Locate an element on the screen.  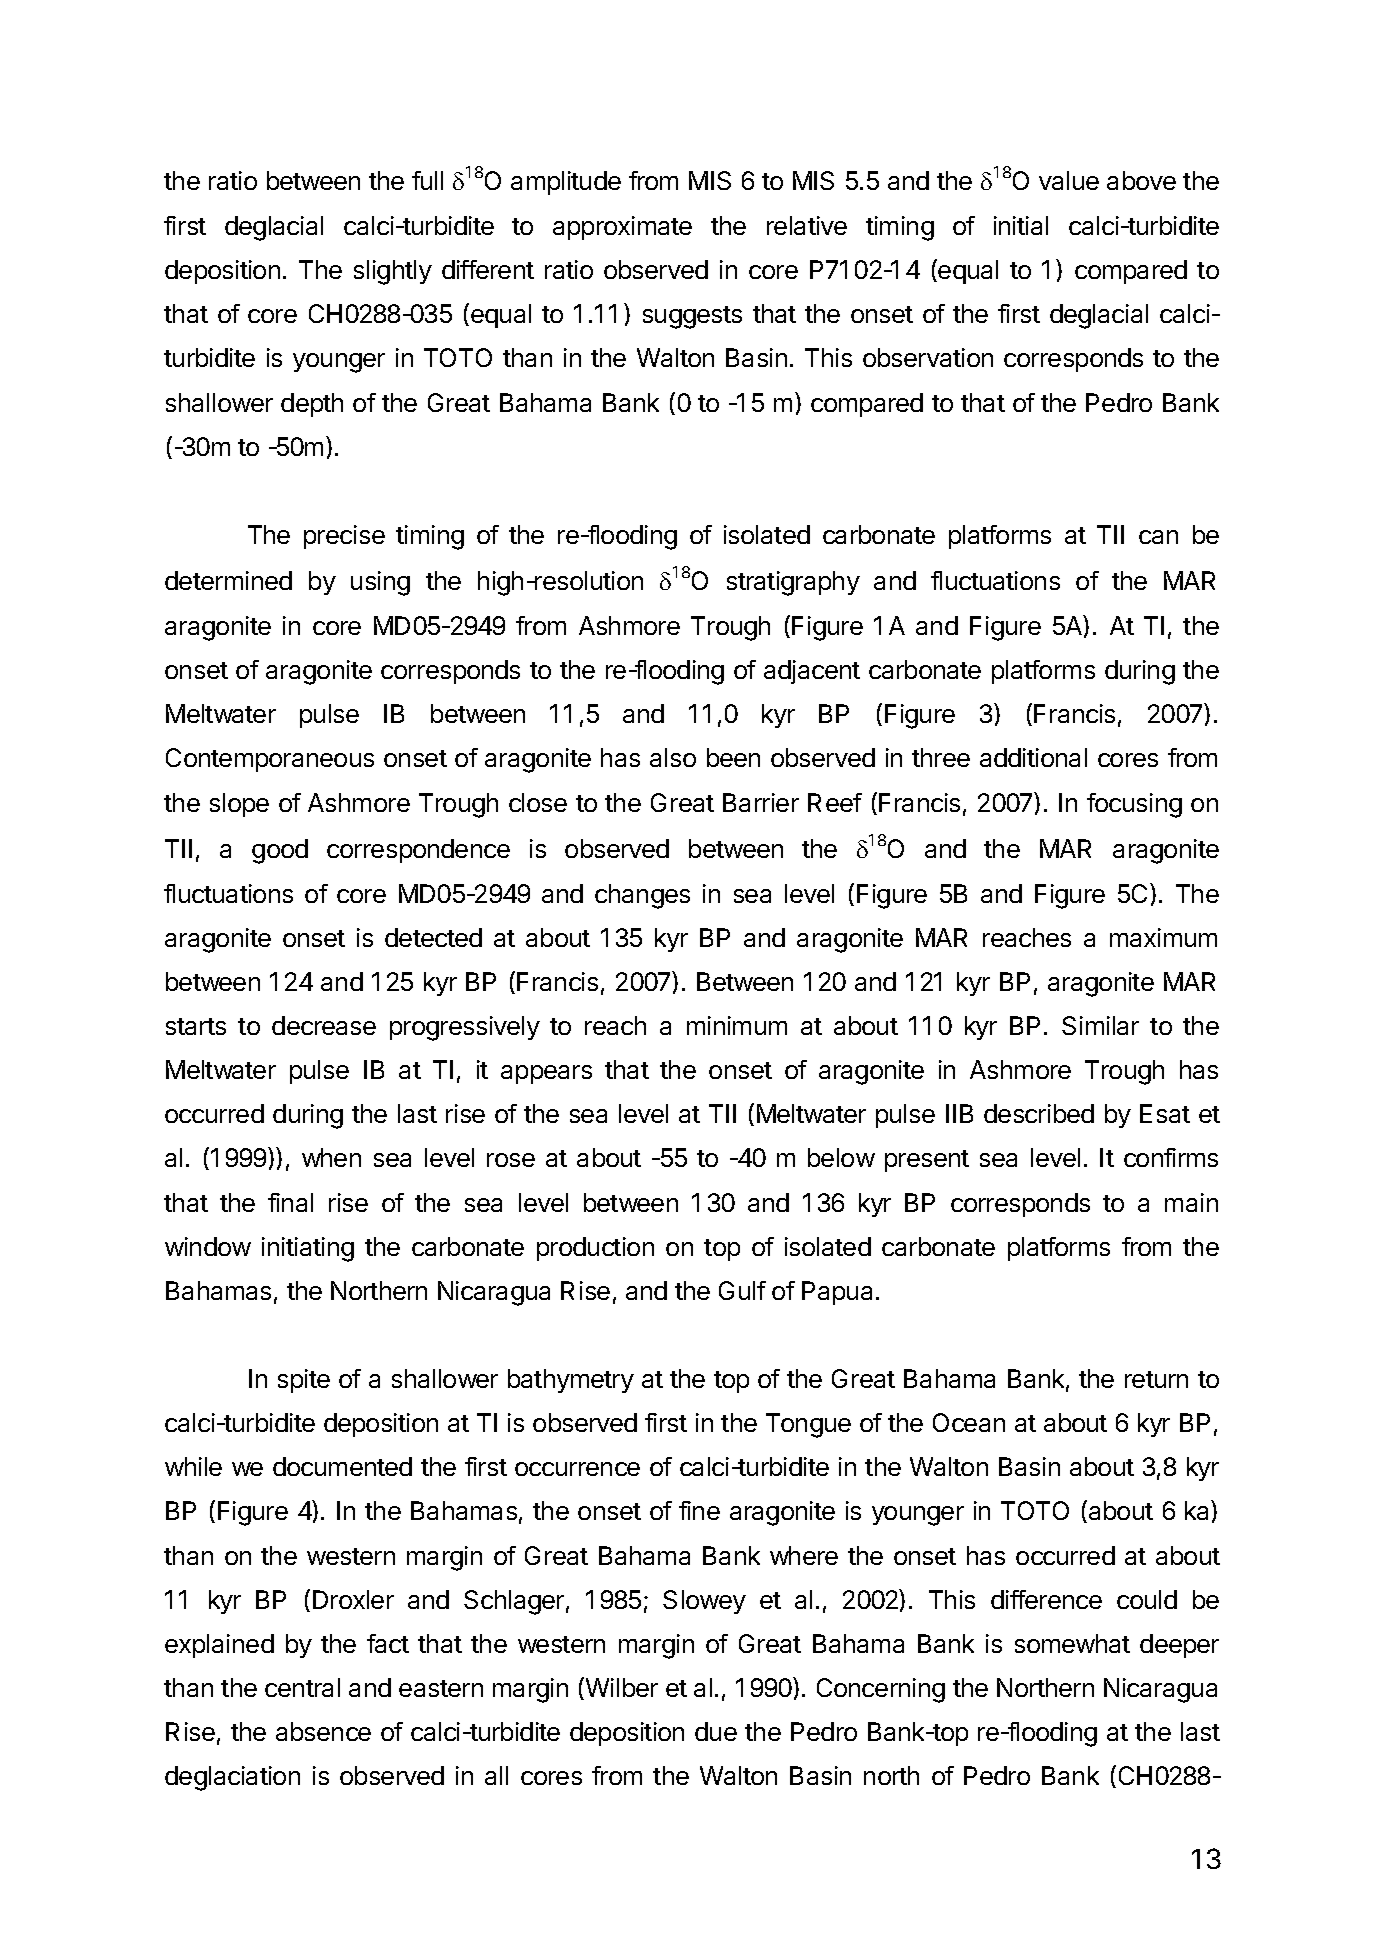
due is located at coordinates (716, 1731).
